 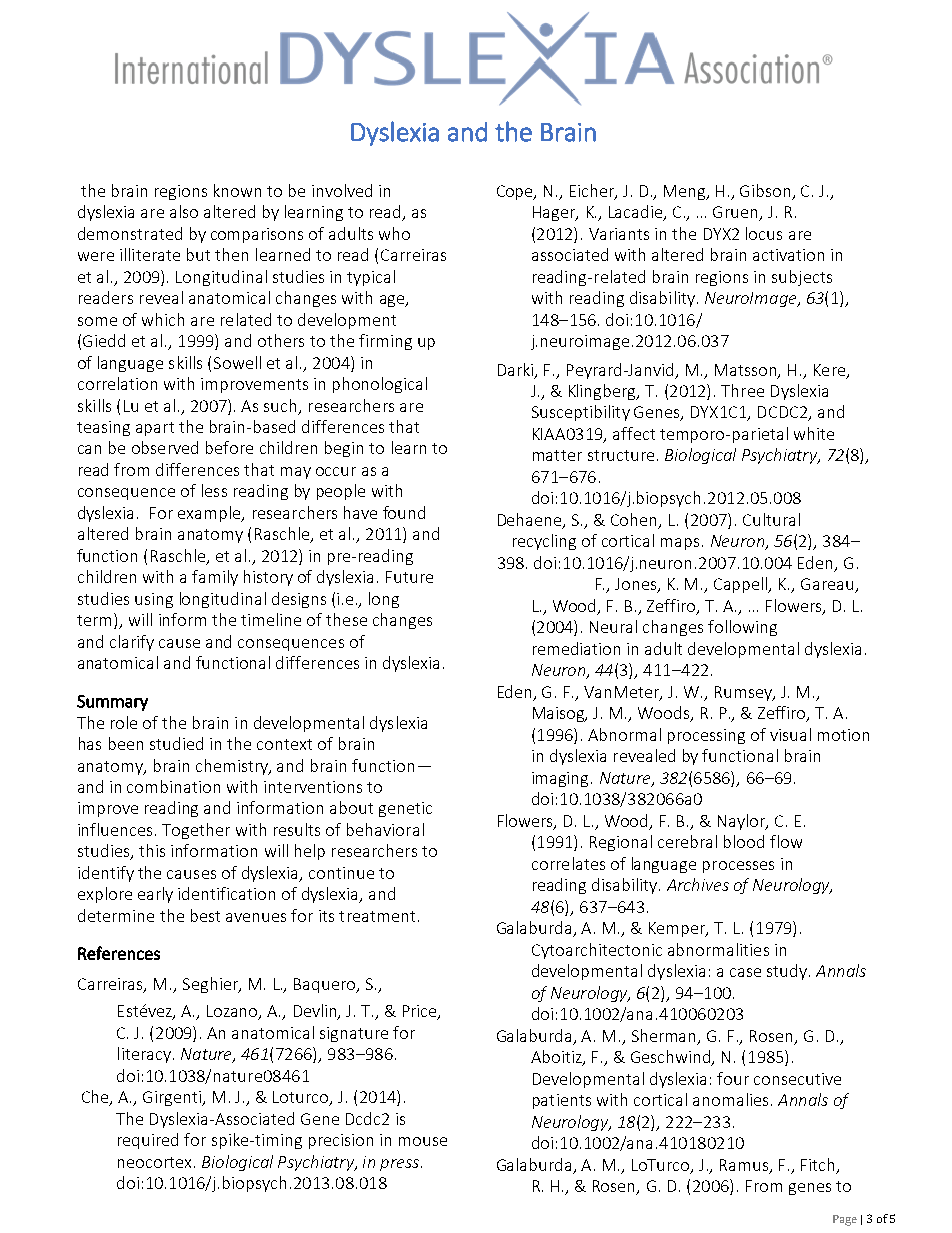 What do you see at coordinates (516, 192) in the document?
I see `Cope` at bounding box center [516, 192].
